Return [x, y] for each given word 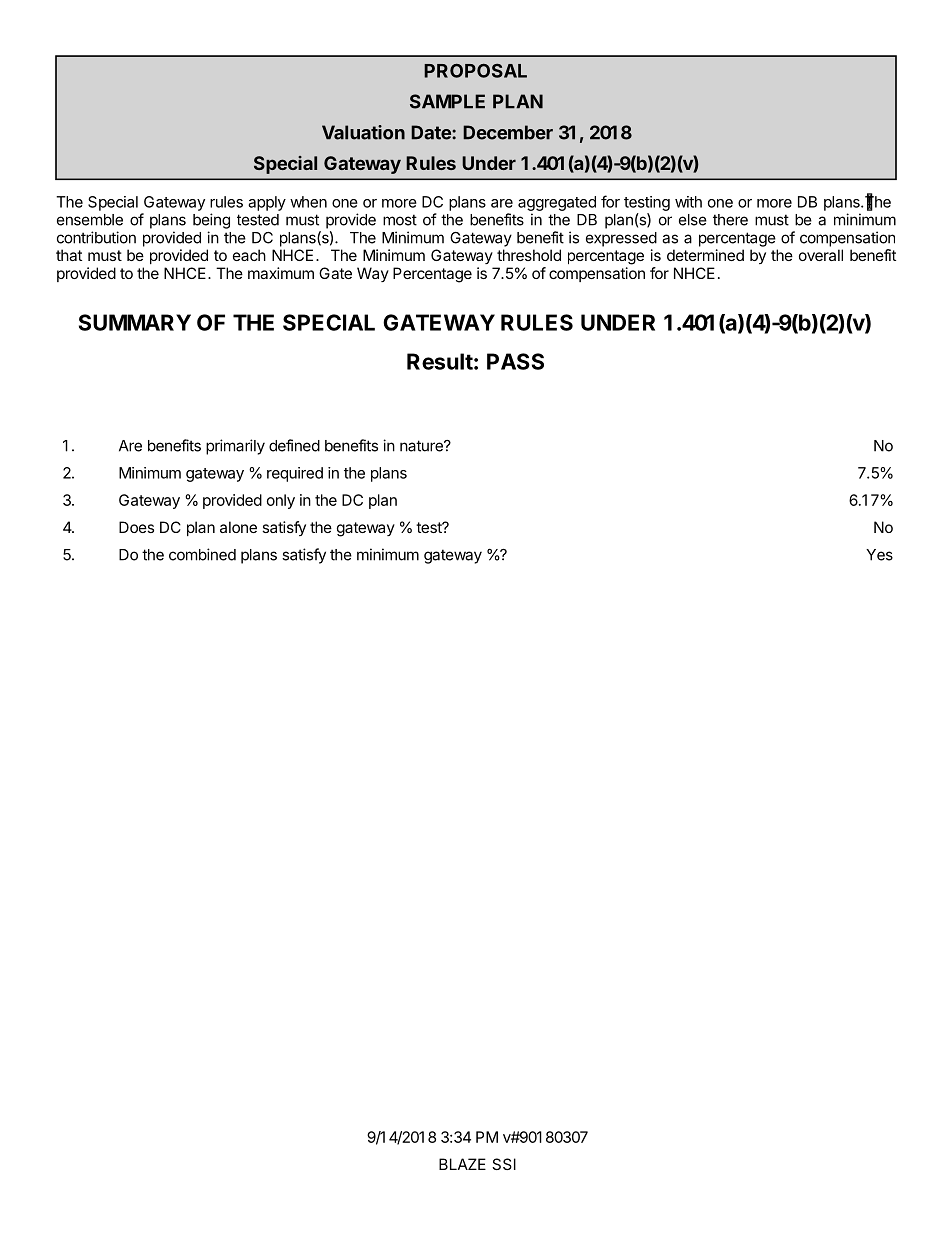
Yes [879, 555]
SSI [504, 1164]
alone [238, 527]
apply [267, 203]
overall [821, 255]
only [281, 501]
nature [422, 446]
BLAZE [462, 1164]
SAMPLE [447, 101]
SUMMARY [135, 322]
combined [202, 554]
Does [136, 527]
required [295, 474]
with [688, 202]
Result [440, 361]
